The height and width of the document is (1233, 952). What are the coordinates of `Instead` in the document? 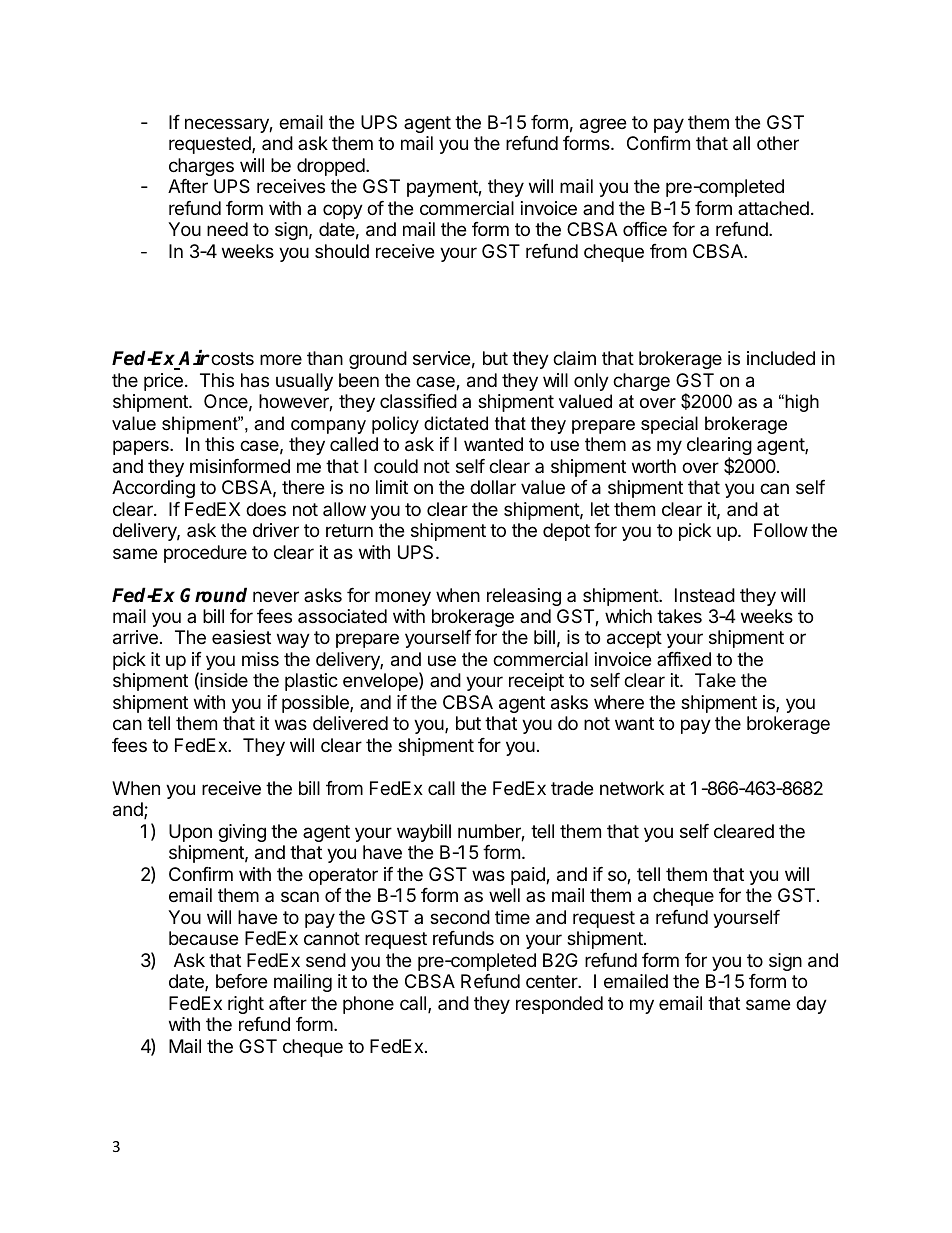 It's located at (705, 595).
